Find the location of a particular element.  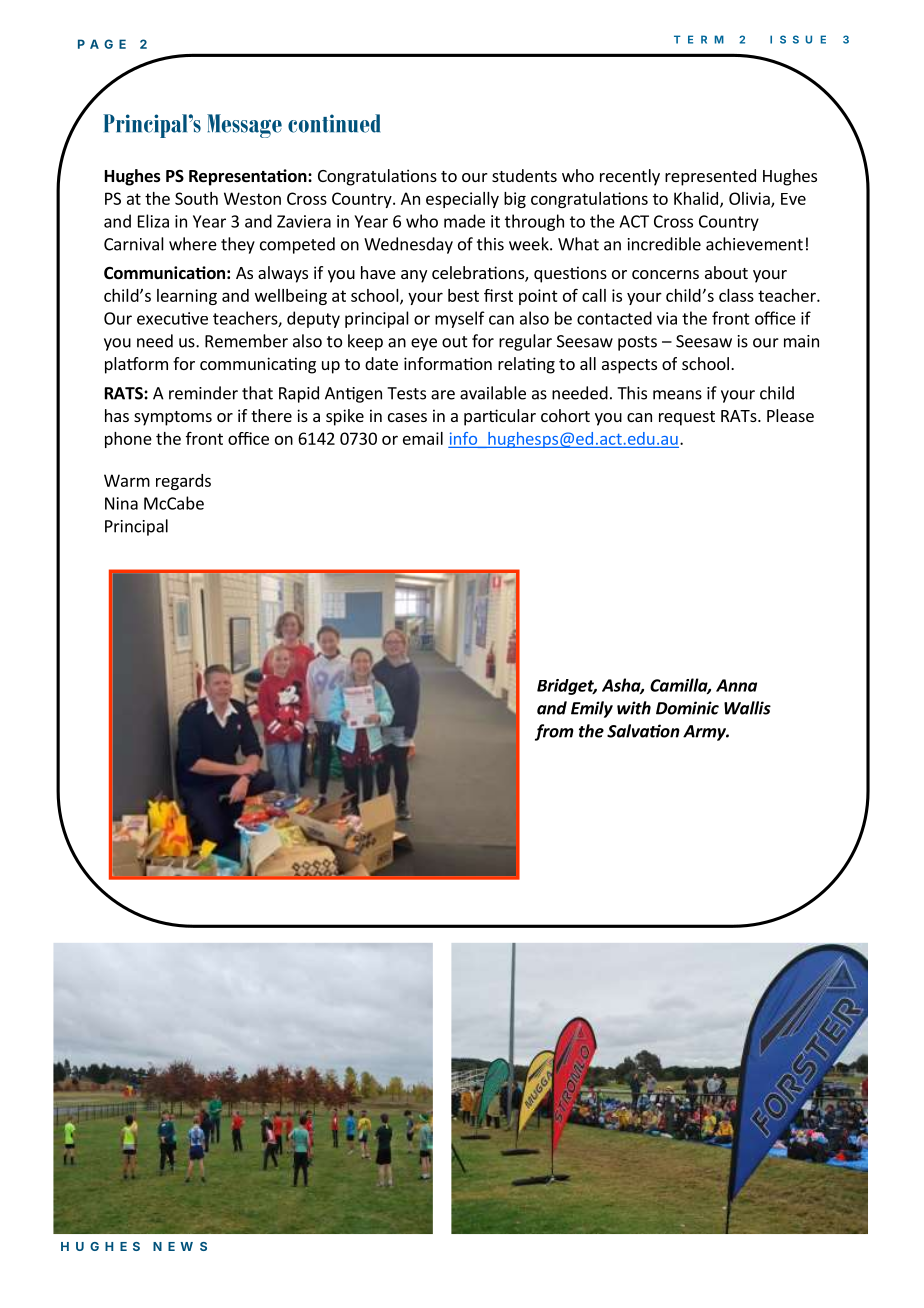

about is located at coordinates (726, 272).
